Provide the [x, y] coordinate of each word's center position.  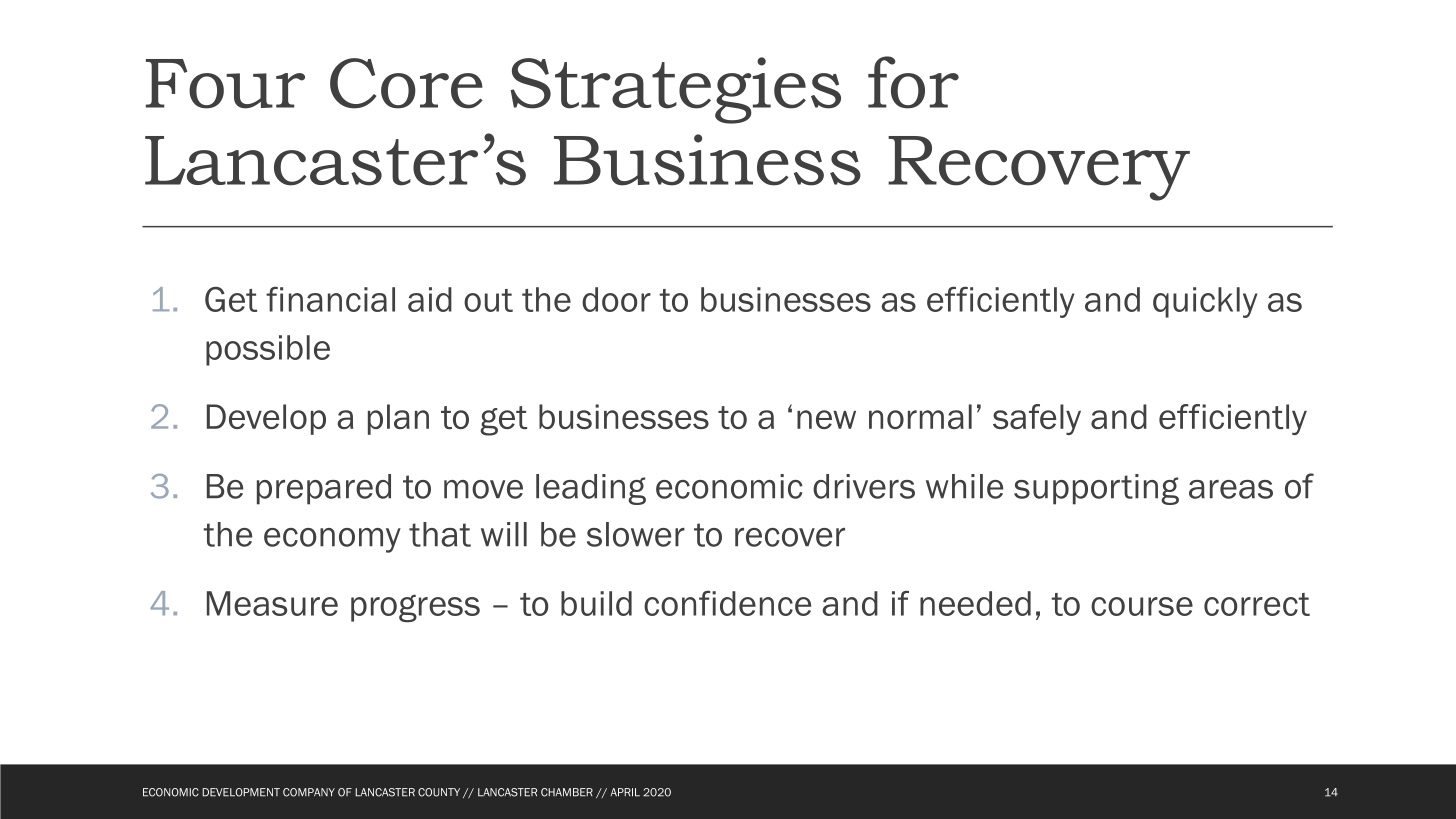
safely [1037, 419]
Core [406, 83]
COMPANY [309, 792]
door [616, 299]
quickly [1205, 302]
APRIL [625, 792]
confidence [727, 603]
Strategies [675, 90]
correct [1257, 604]
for [913, 82]
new [826, 419]
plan [398, 419]
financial [330, 299]
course [1142, 606]
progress [415, 609]
